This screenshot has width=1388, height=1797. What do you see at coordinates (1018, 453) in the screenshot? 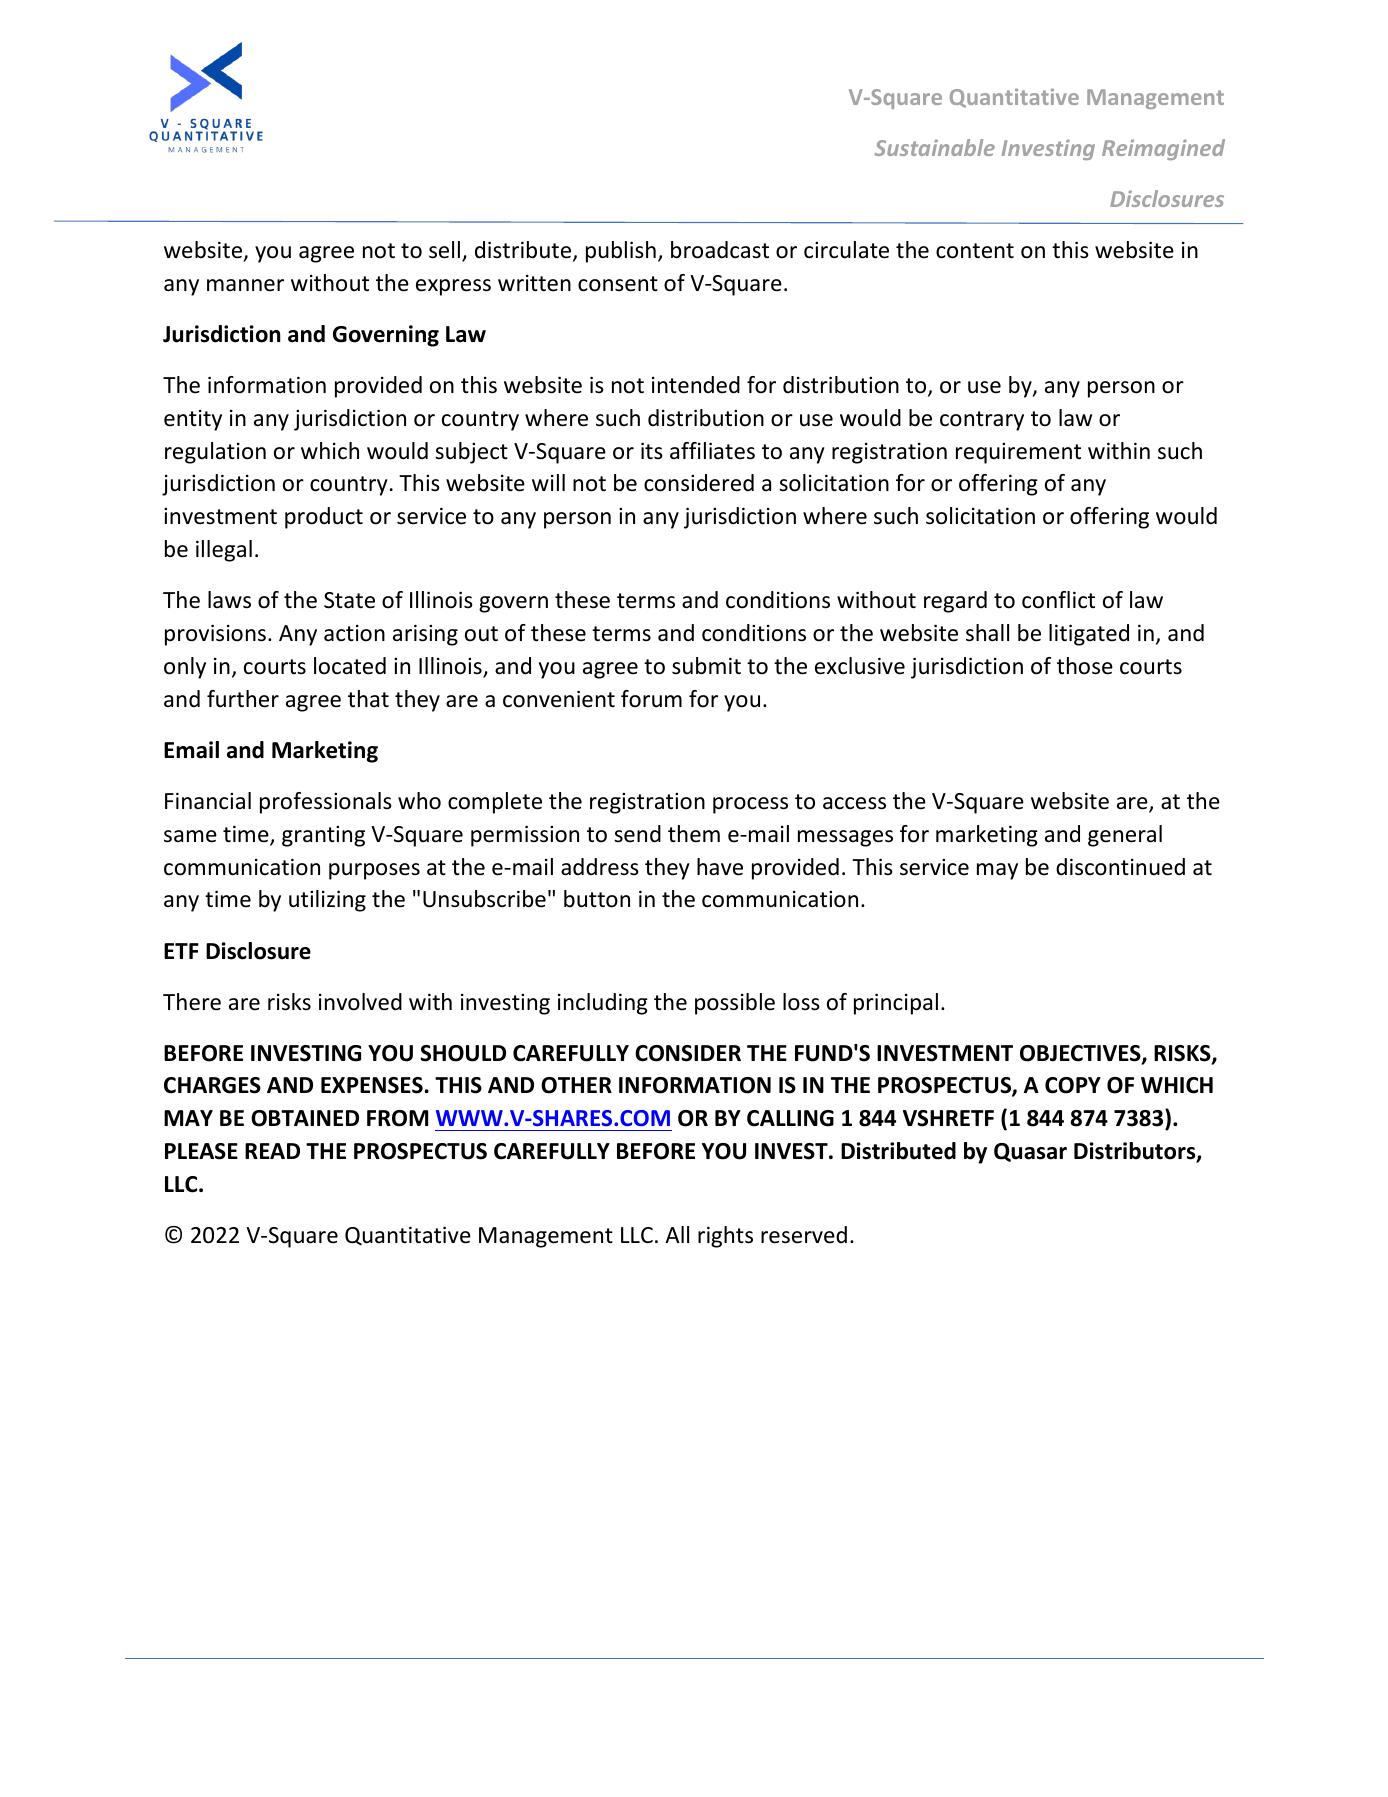
I see `requirement` at bounding box center [1018, 453].
